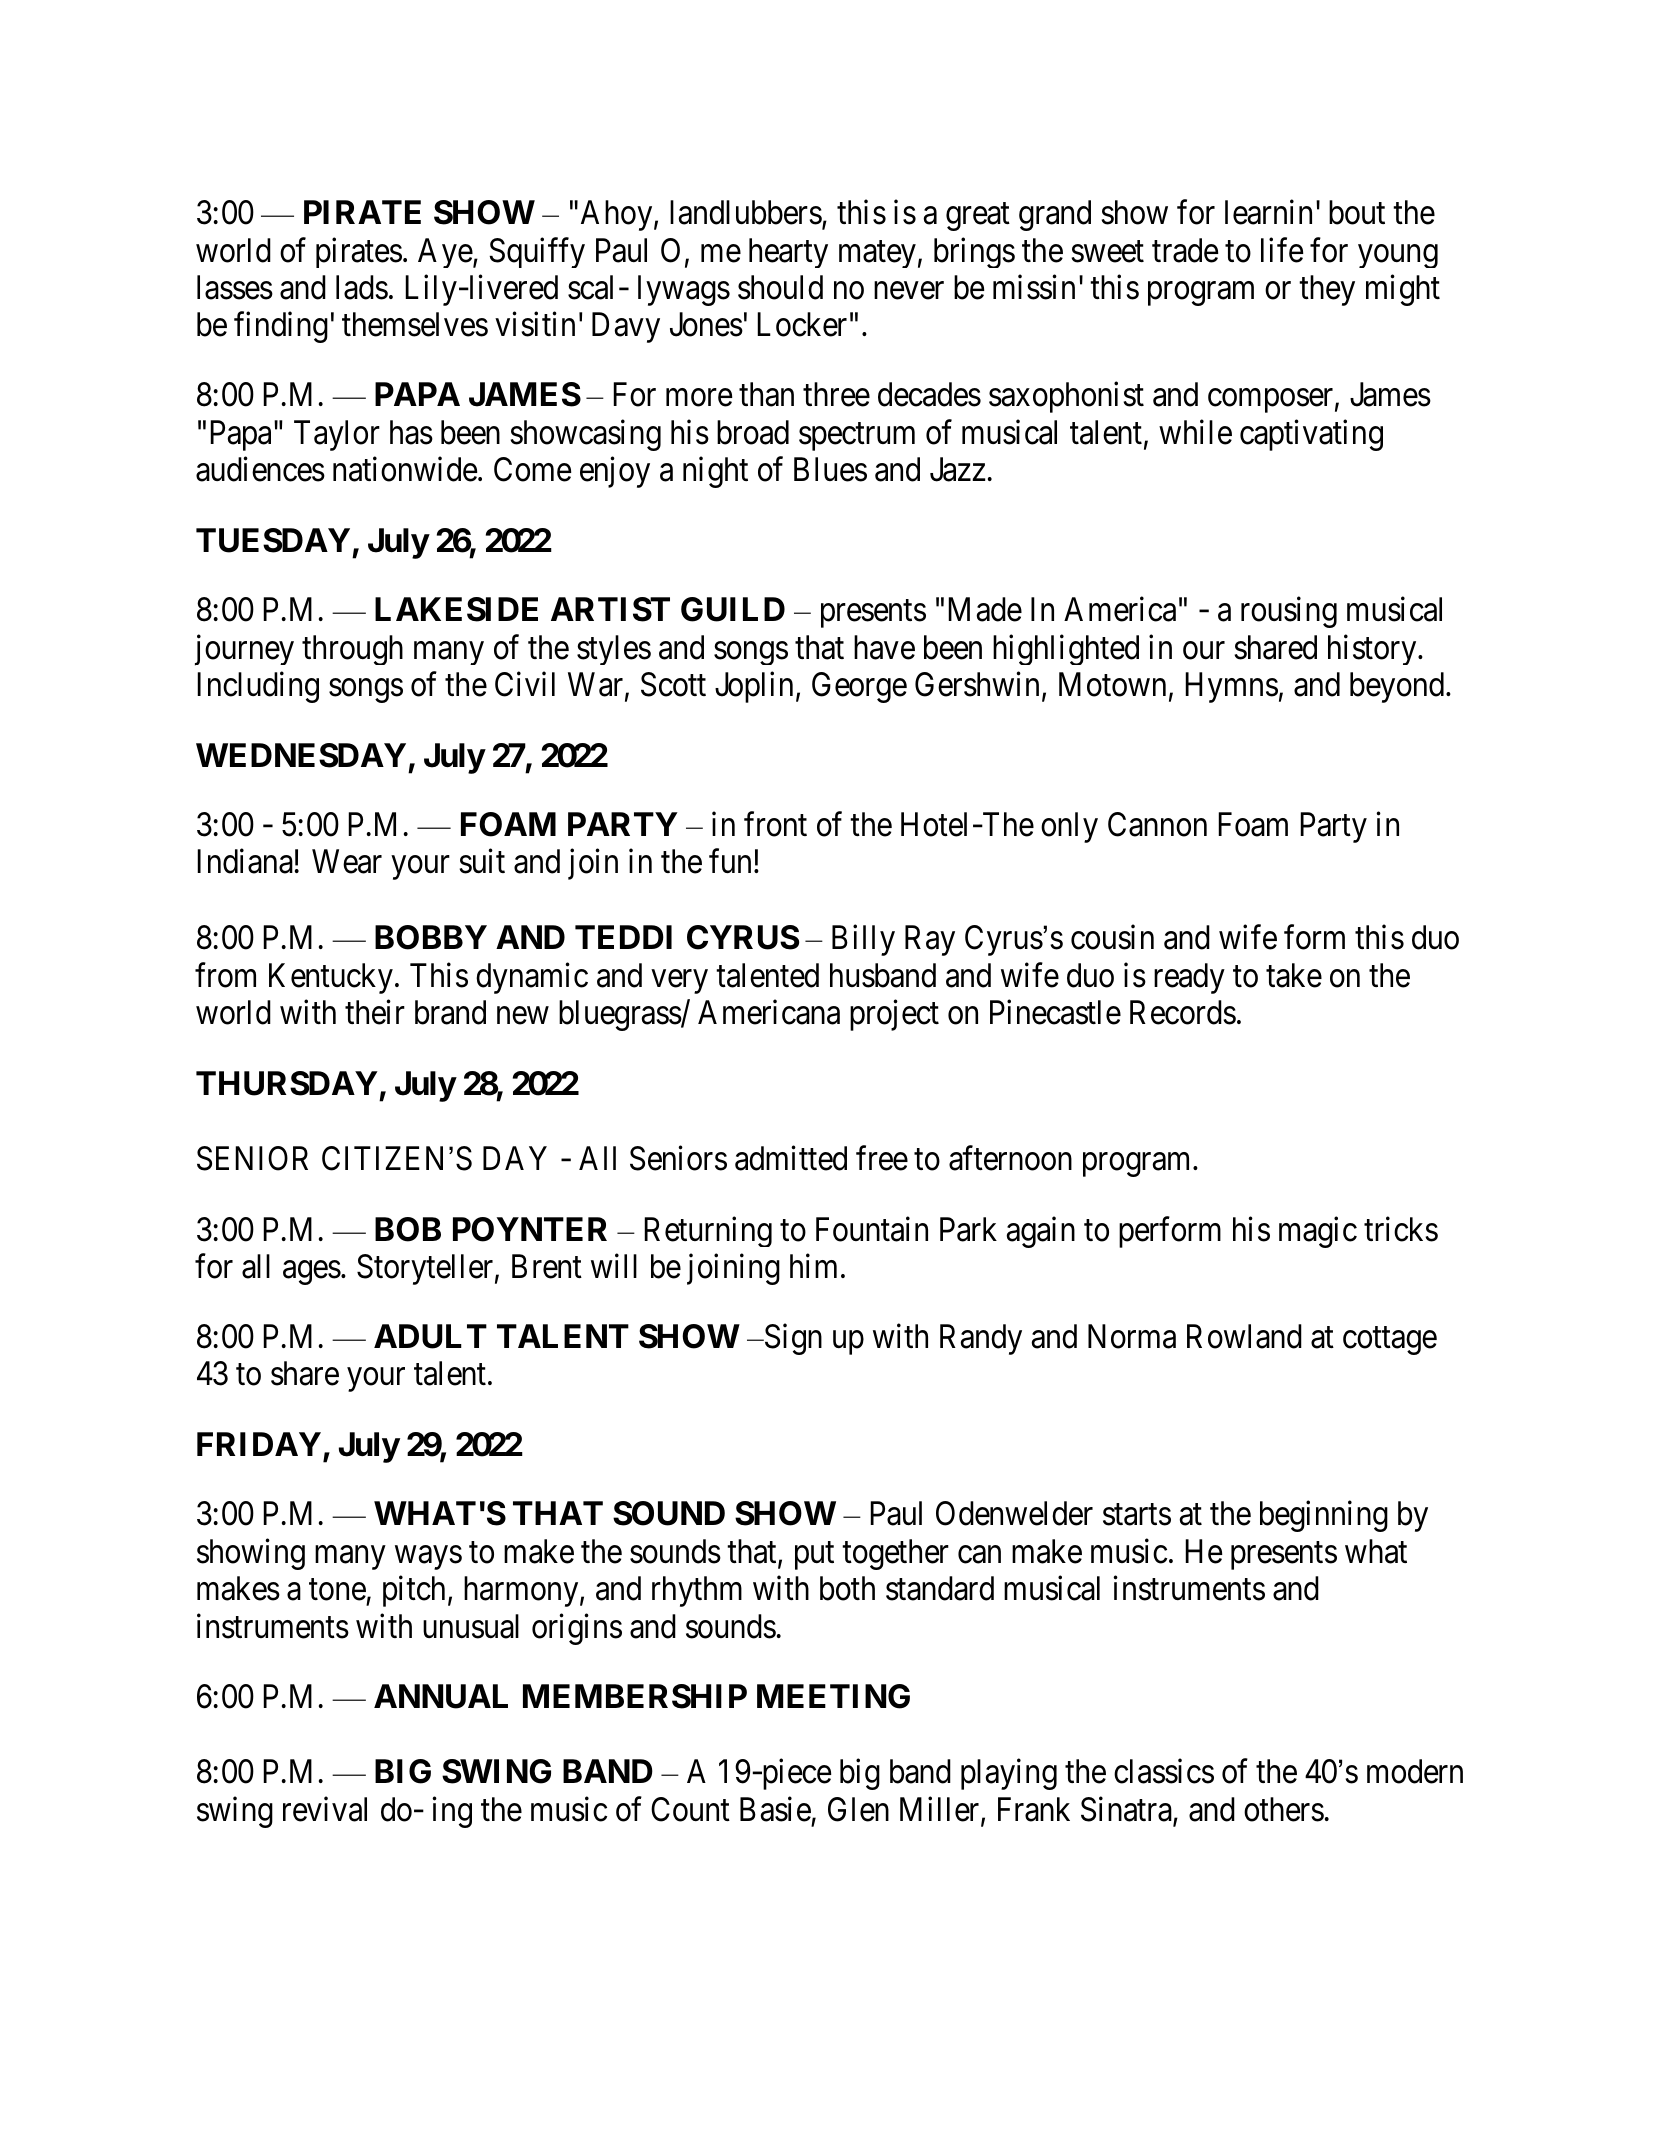 The width and height of the page is (1660, 2148). Describe the element at coordinates (858, 1809) in the page. I see `Glen` at that location.
